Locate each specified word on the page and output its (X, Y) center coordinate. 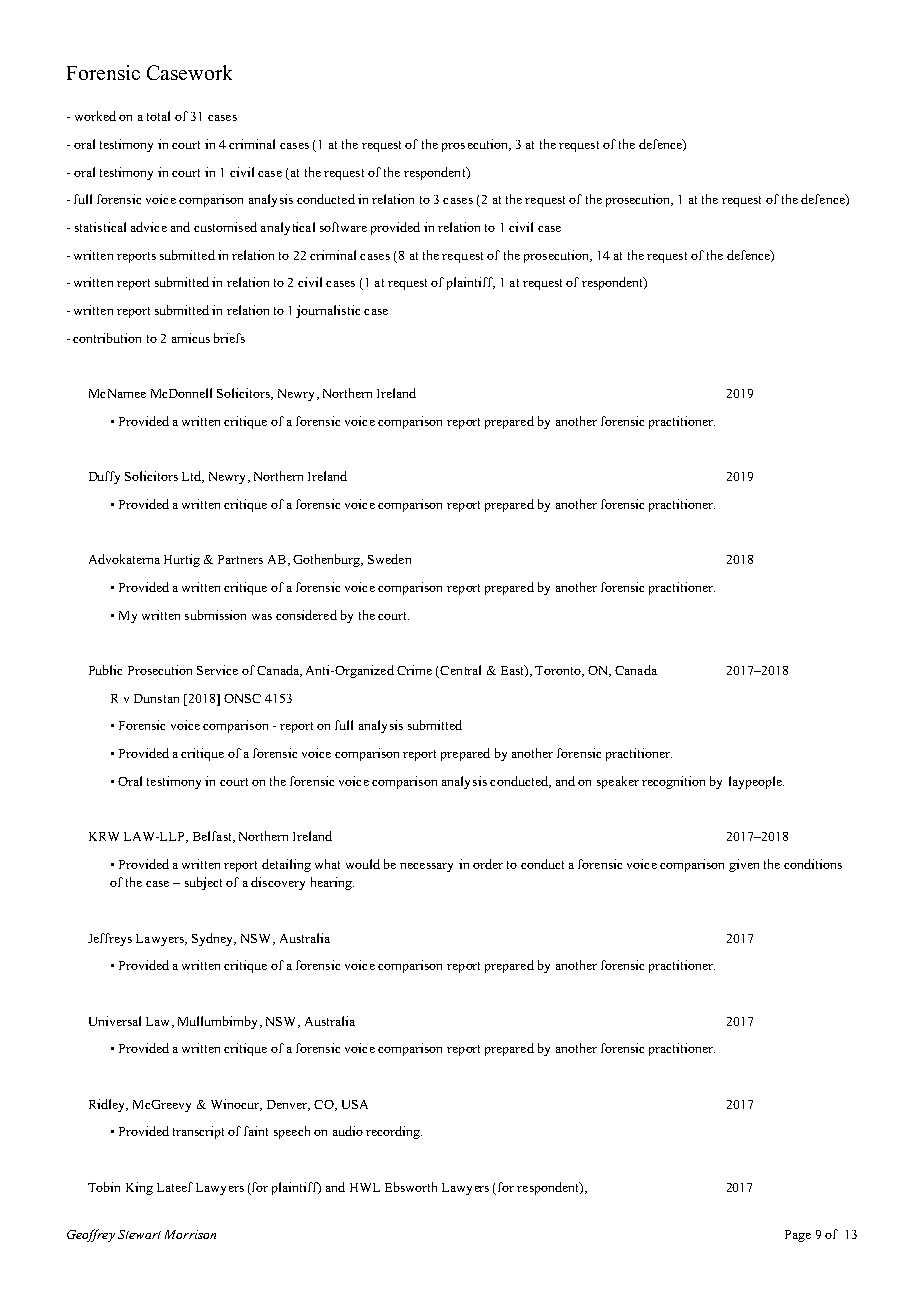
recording (394, 1132)
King (139, 1188)
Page (798, 1236)
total (158, 116)
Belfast (213, 837)
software (343, 227)
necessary (426, 867)
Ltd (193, 477)
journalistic (328, 311)
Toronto (559, 671)
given (744, 865)
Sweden (389, 559)
